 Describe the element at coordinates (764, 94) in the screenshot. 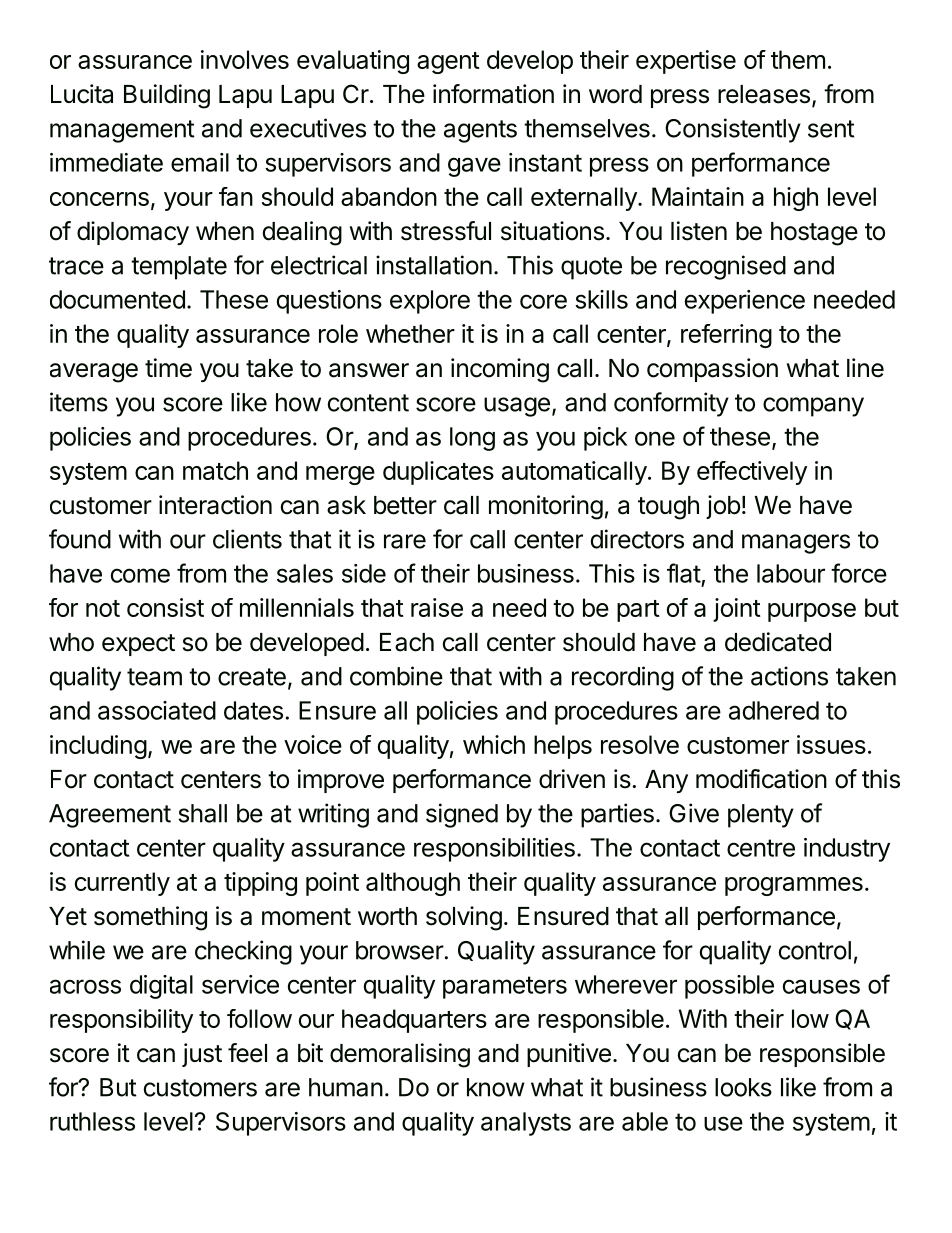

I see `releases` at that location.
